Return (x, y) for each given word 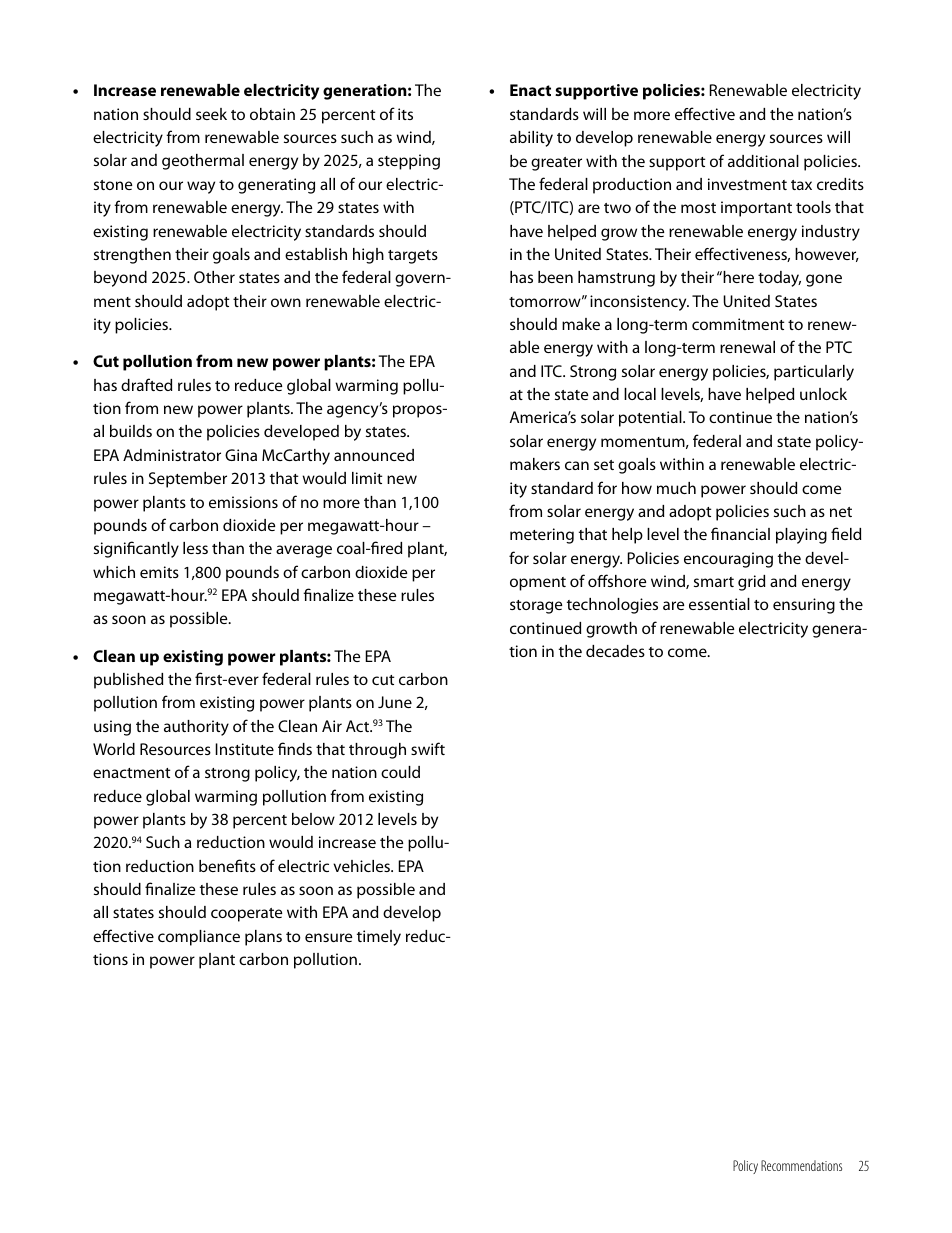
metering (542, 536)
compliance (199, 938)
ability (531, 139)
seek (211, 114)
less (195, 548)
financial (740, 533)
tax (801, 185)
